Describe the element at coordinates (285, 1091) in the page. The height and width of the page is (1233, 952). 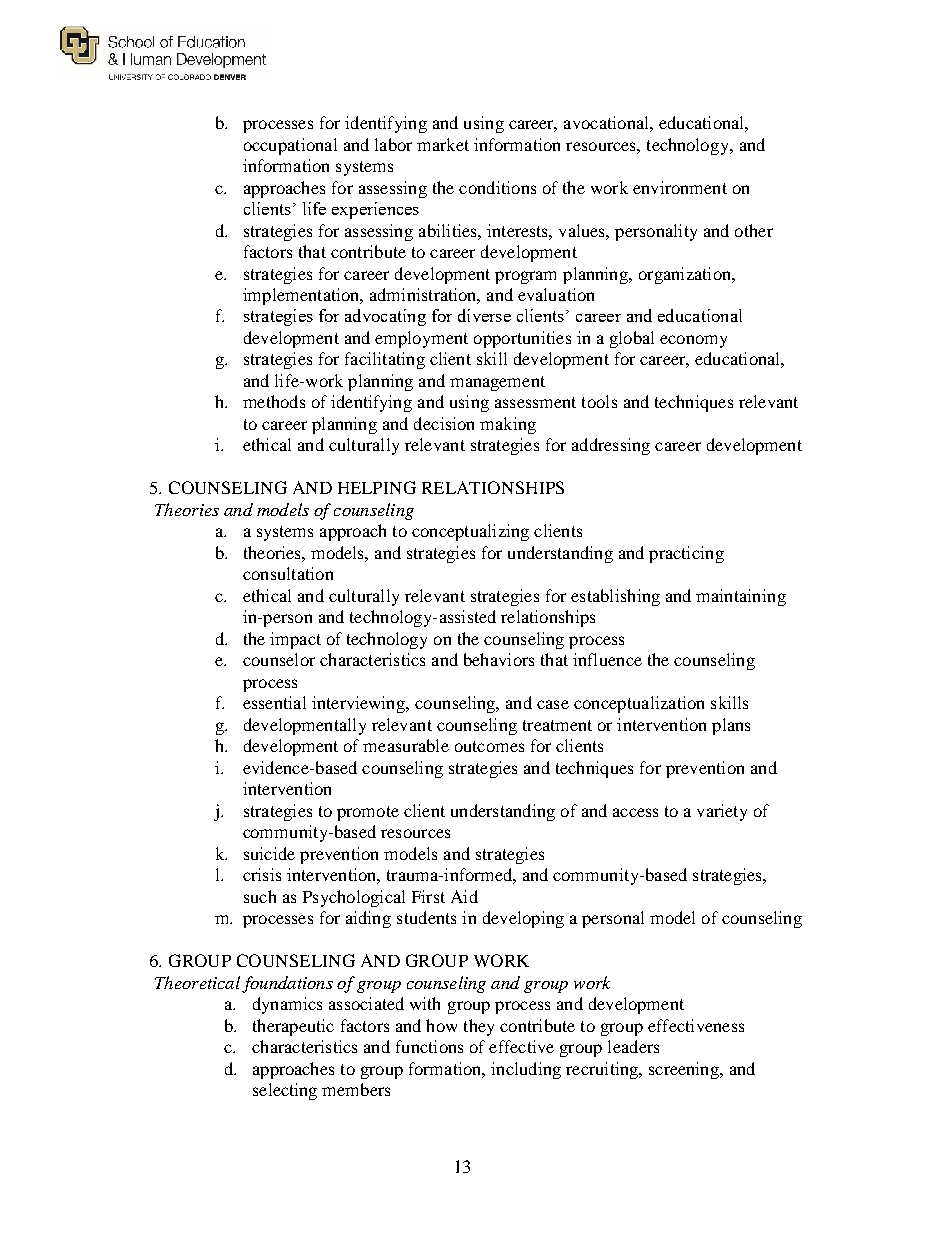
I see `selecting` at that location.
